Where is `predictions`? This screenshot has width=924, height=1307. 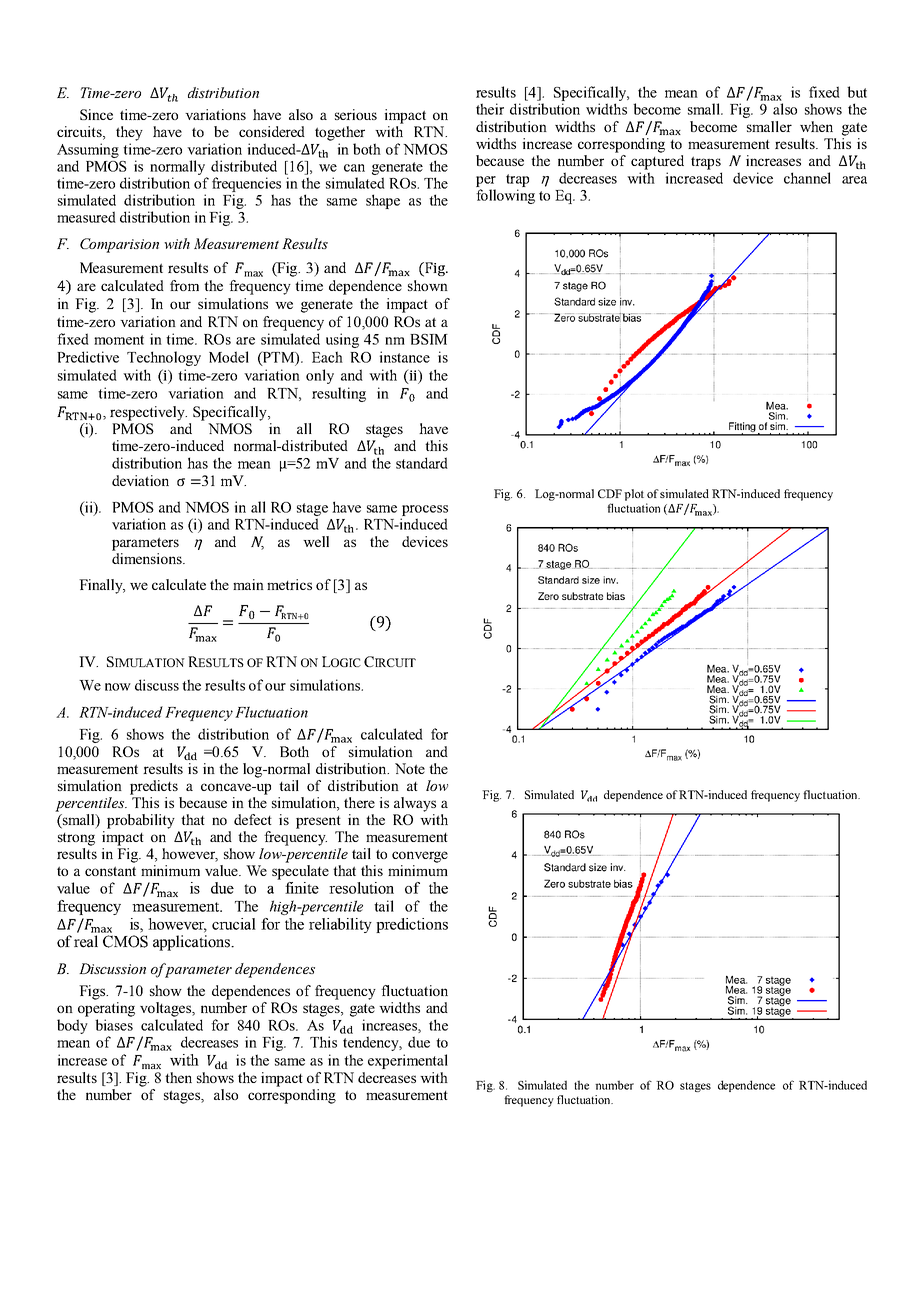
predictions is located at coordinates (412, 925).
